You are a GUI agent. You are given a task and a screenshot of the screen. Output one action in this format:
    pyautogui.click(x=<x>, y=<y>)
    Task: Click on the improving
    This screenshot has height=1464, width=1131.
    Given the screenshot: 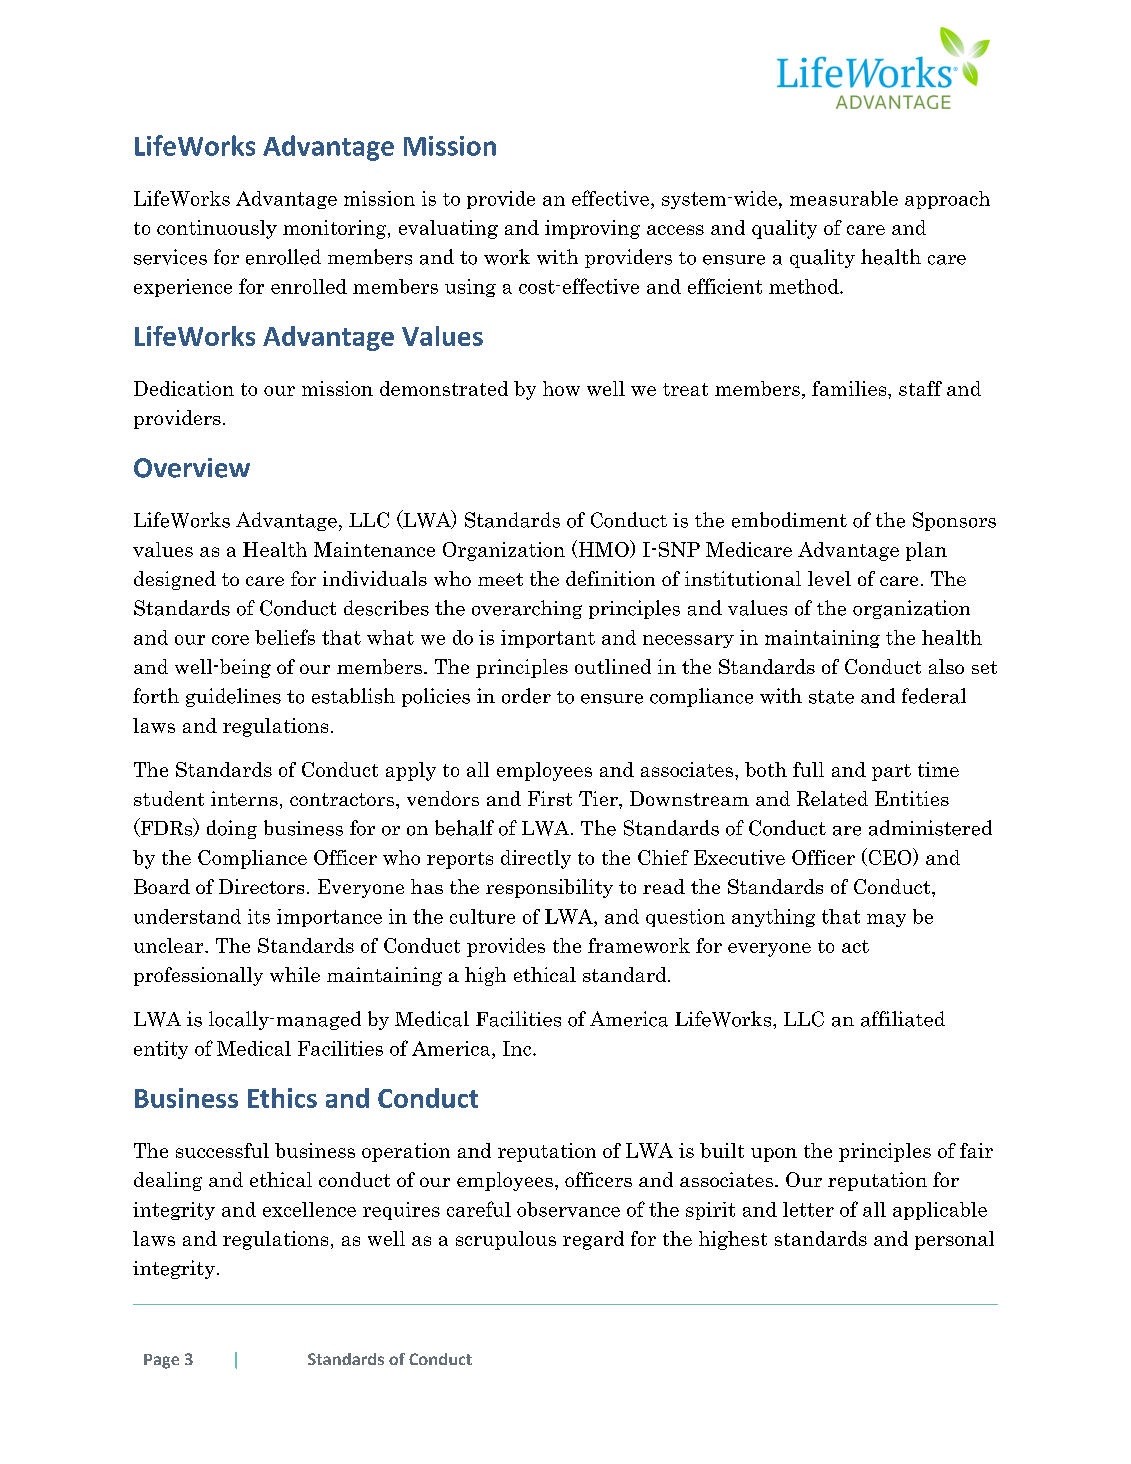 What is the action you would take?
    pyautogui.click(x=592, y=229)
